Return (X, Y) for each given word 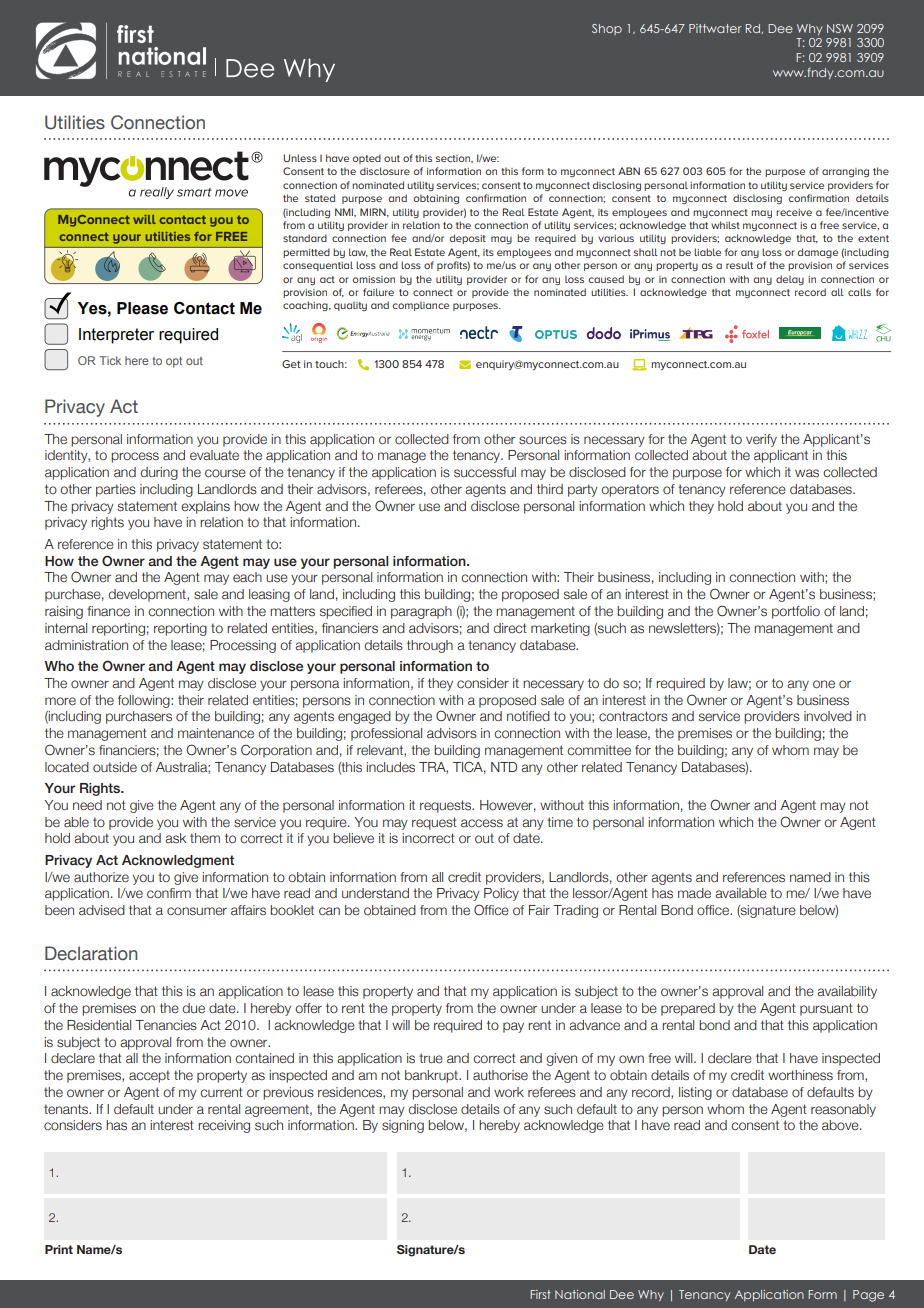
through (430, 646)
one (824, 684)
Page (868, 1296)
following (145, 701)
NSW (840, 28)
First (540, 1294)
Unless (300, 158)
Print (59, 1249)
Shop (607, 29)
